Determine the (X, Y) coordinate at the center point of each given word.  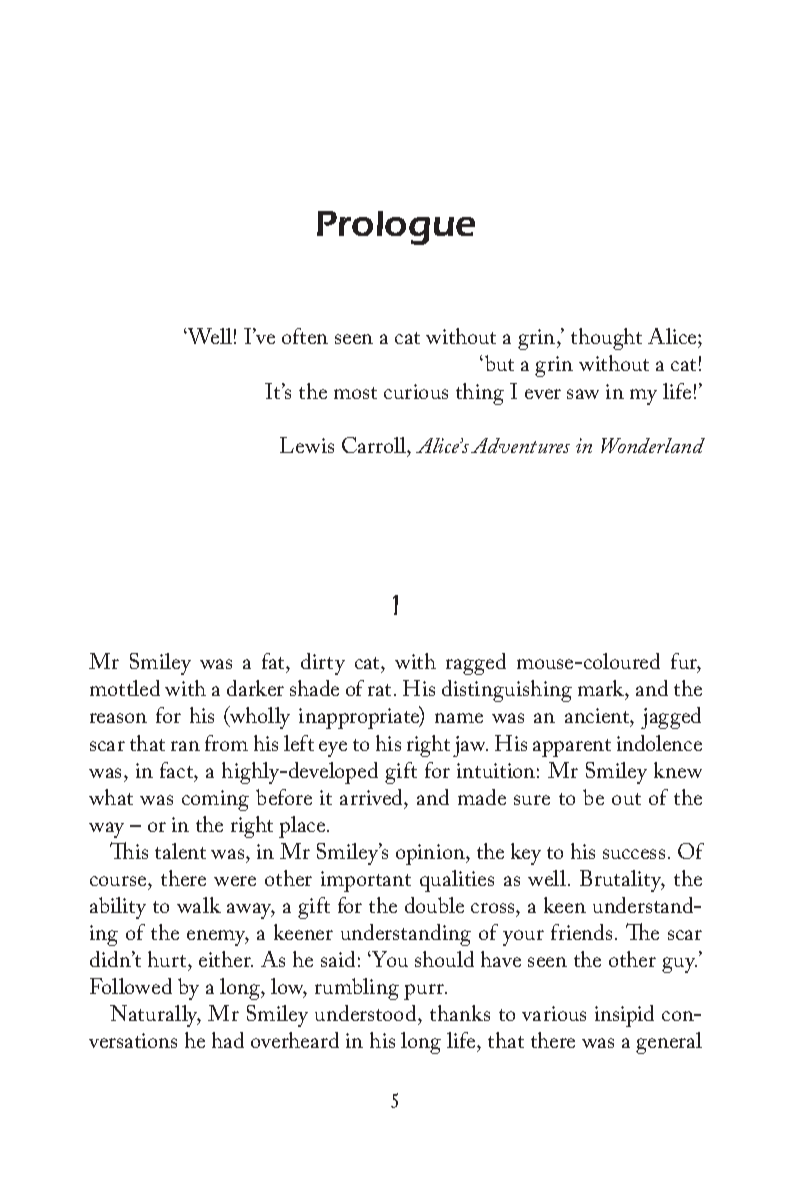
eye (333, 749)
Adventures (520, 445)
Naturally (155, 1016)
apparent (572, 748)
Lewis (307, 445)
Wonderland (653, 445)
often (305, 336)
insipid (624, 1016)
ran (185, 746)
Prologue (396, 228)
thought (606, 339)
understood (367, 1015)
